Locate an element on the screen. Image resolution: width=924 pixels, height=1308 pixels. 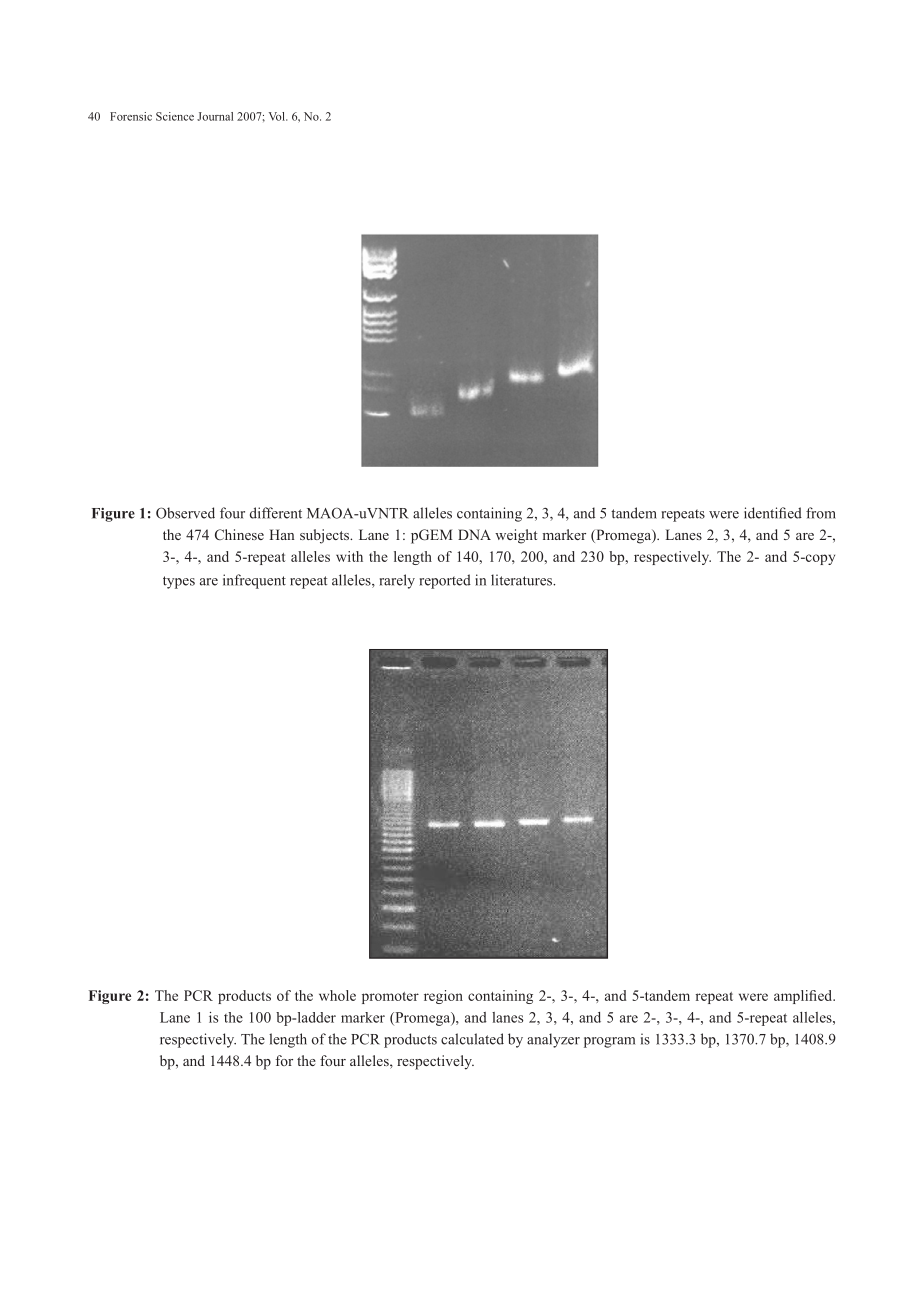
whole is located at coordinates (337, 995).
